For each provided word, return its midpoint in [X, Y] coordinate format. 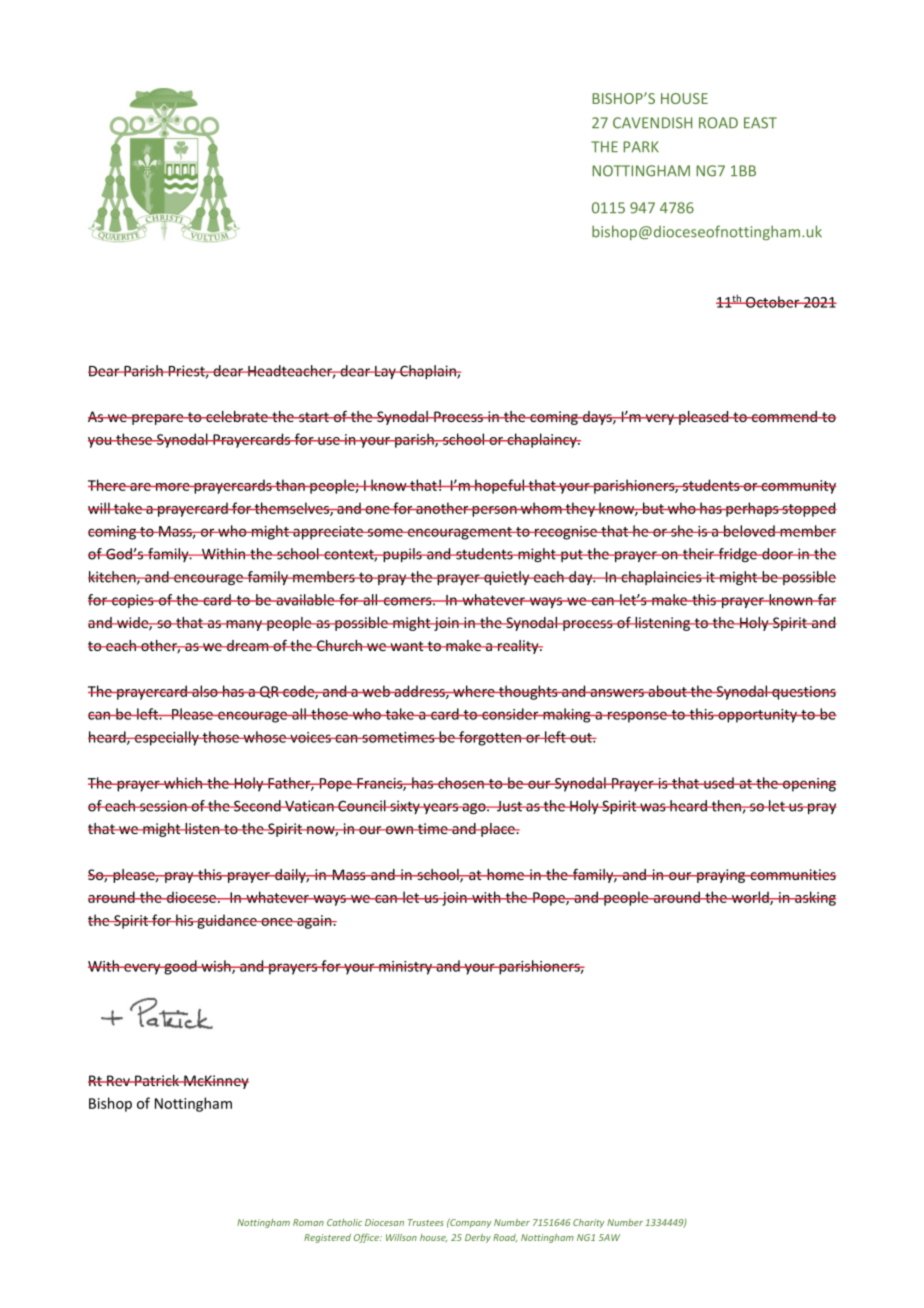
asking [814, 898]
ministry [406, 968]
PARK [641, 146]
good [180, 967]
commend [785, 416]
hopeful [500, 486]
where [474, 691]
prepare [158, 419]
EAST [760, 123]
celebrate [237, 416]
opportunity [758, 716]
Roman [308, 1222]
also [205, 691]
